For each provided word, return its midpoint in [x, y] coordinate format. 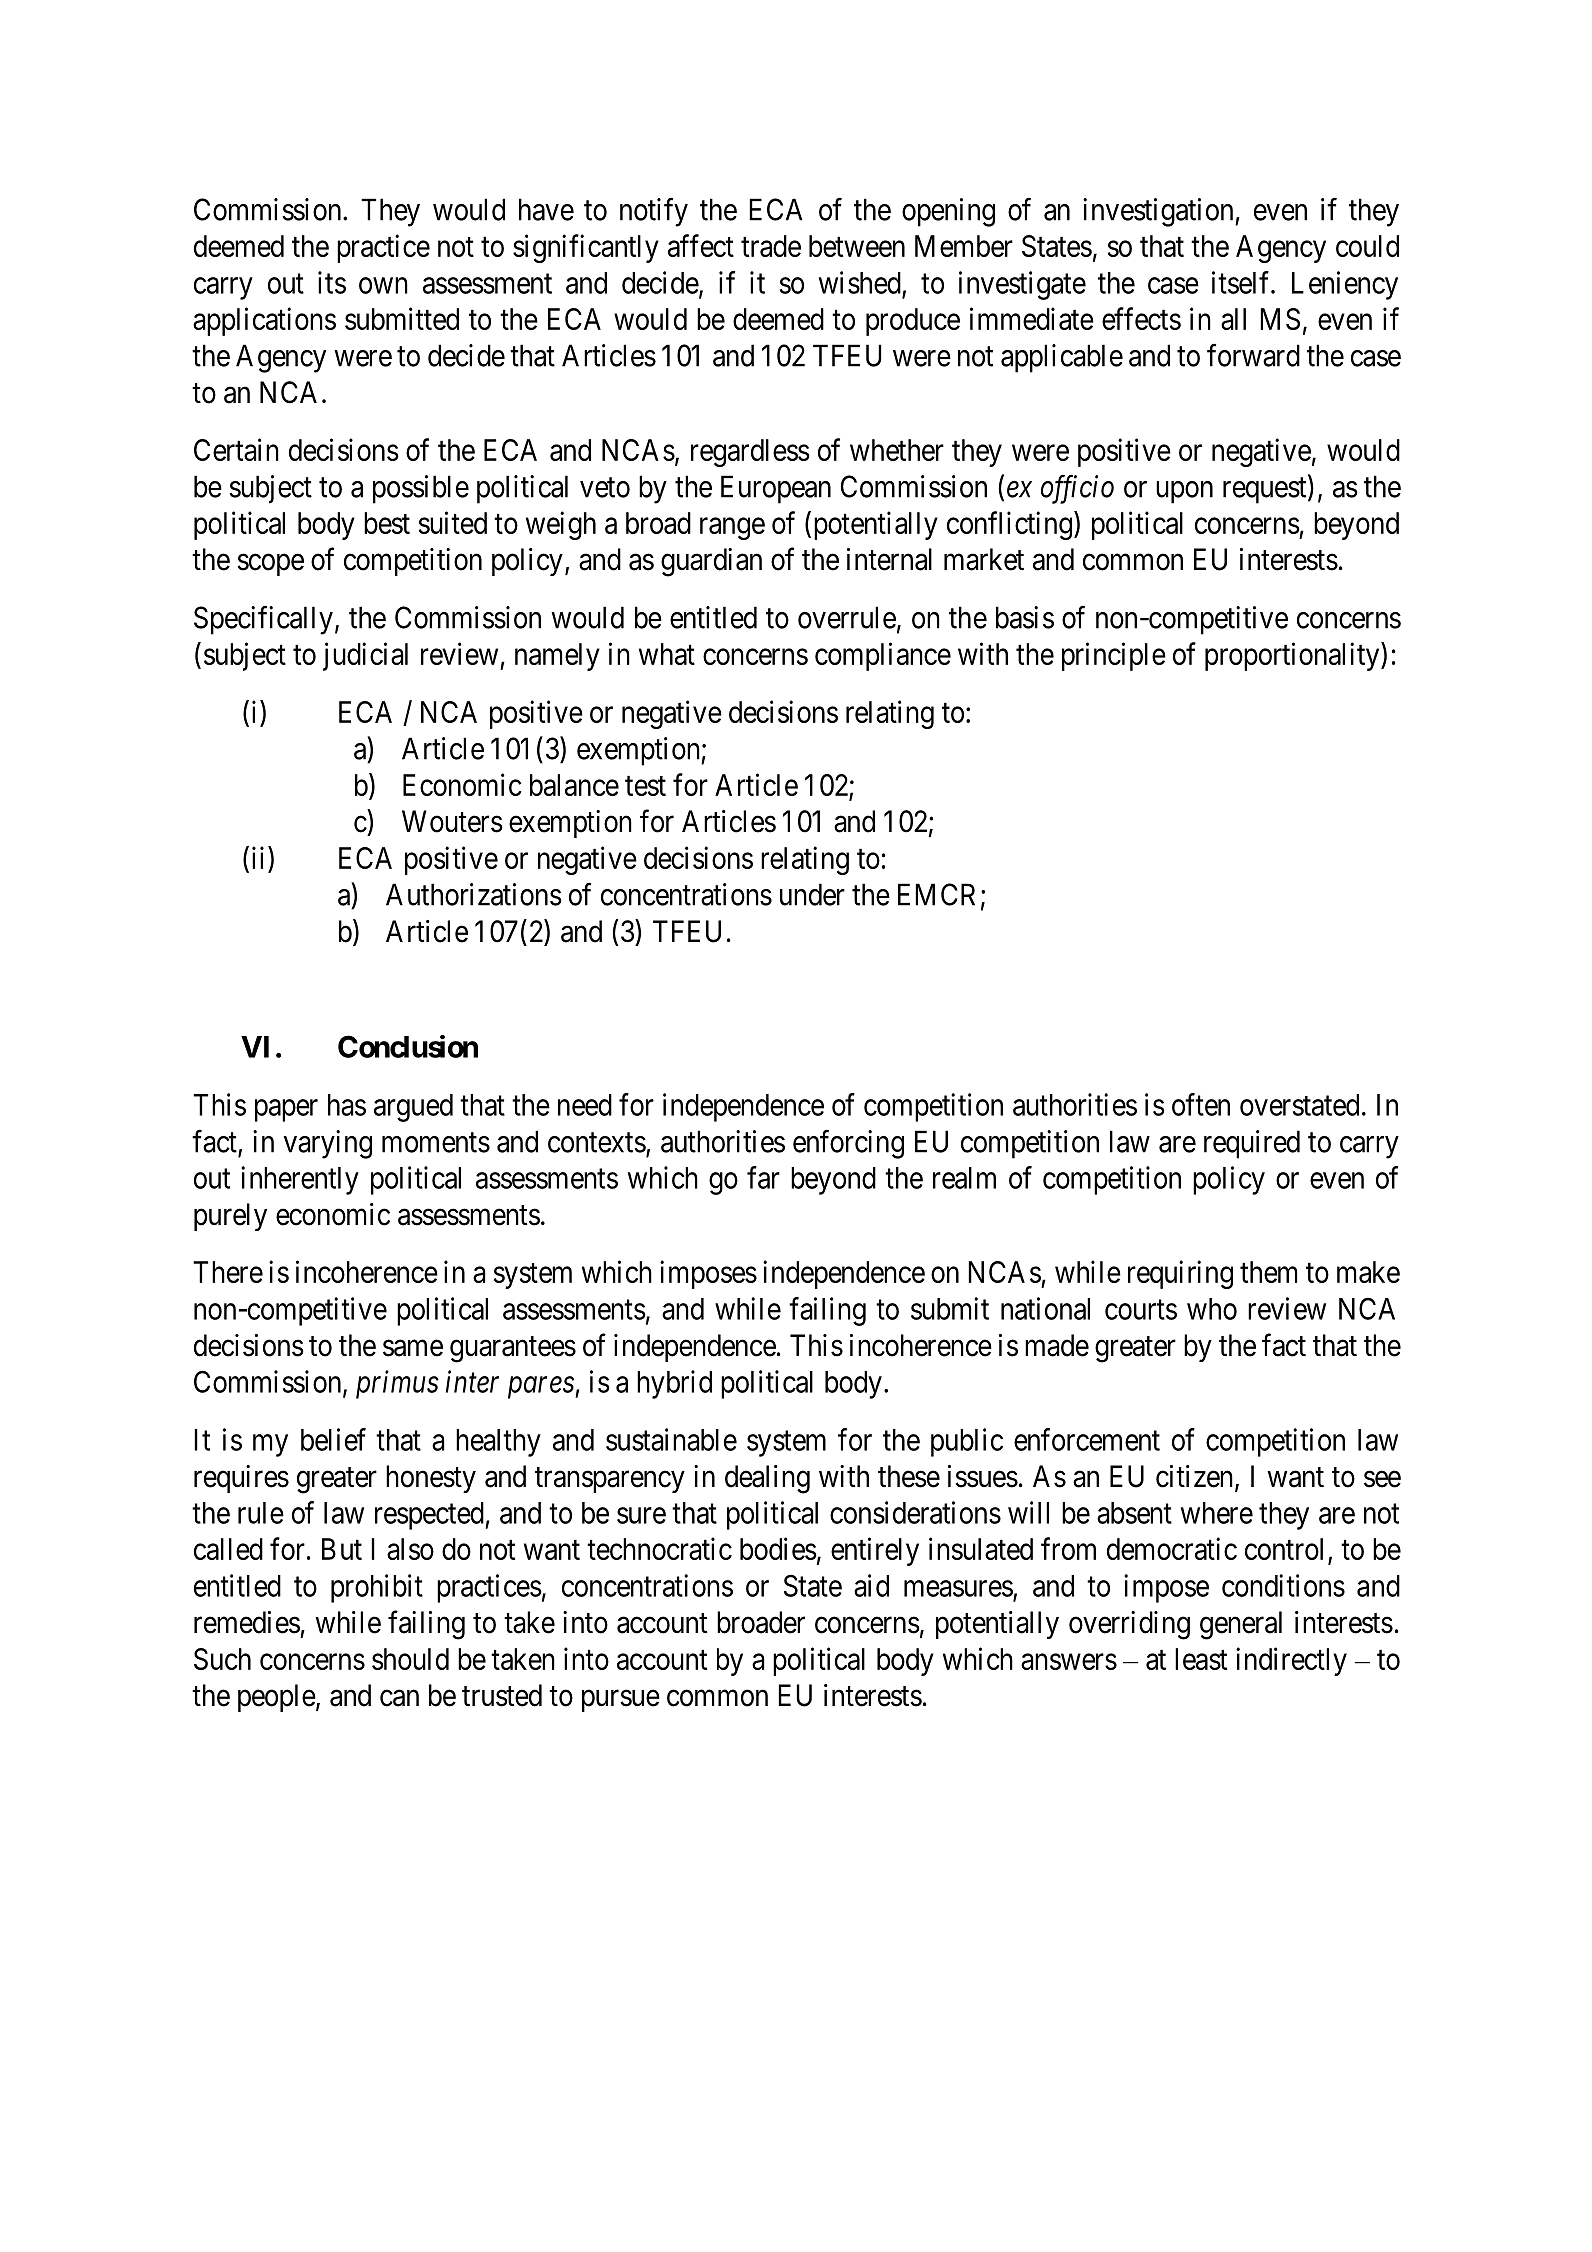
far [763, 1177]
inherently [300, 1180]
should [410, 1659]
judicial [365, 656]
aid [871, 1585]
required [1252, 1144]
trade [771, 246]
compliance [883, 656]
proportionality [1293, 656]
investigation [1159, 212]
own [383, 285]
